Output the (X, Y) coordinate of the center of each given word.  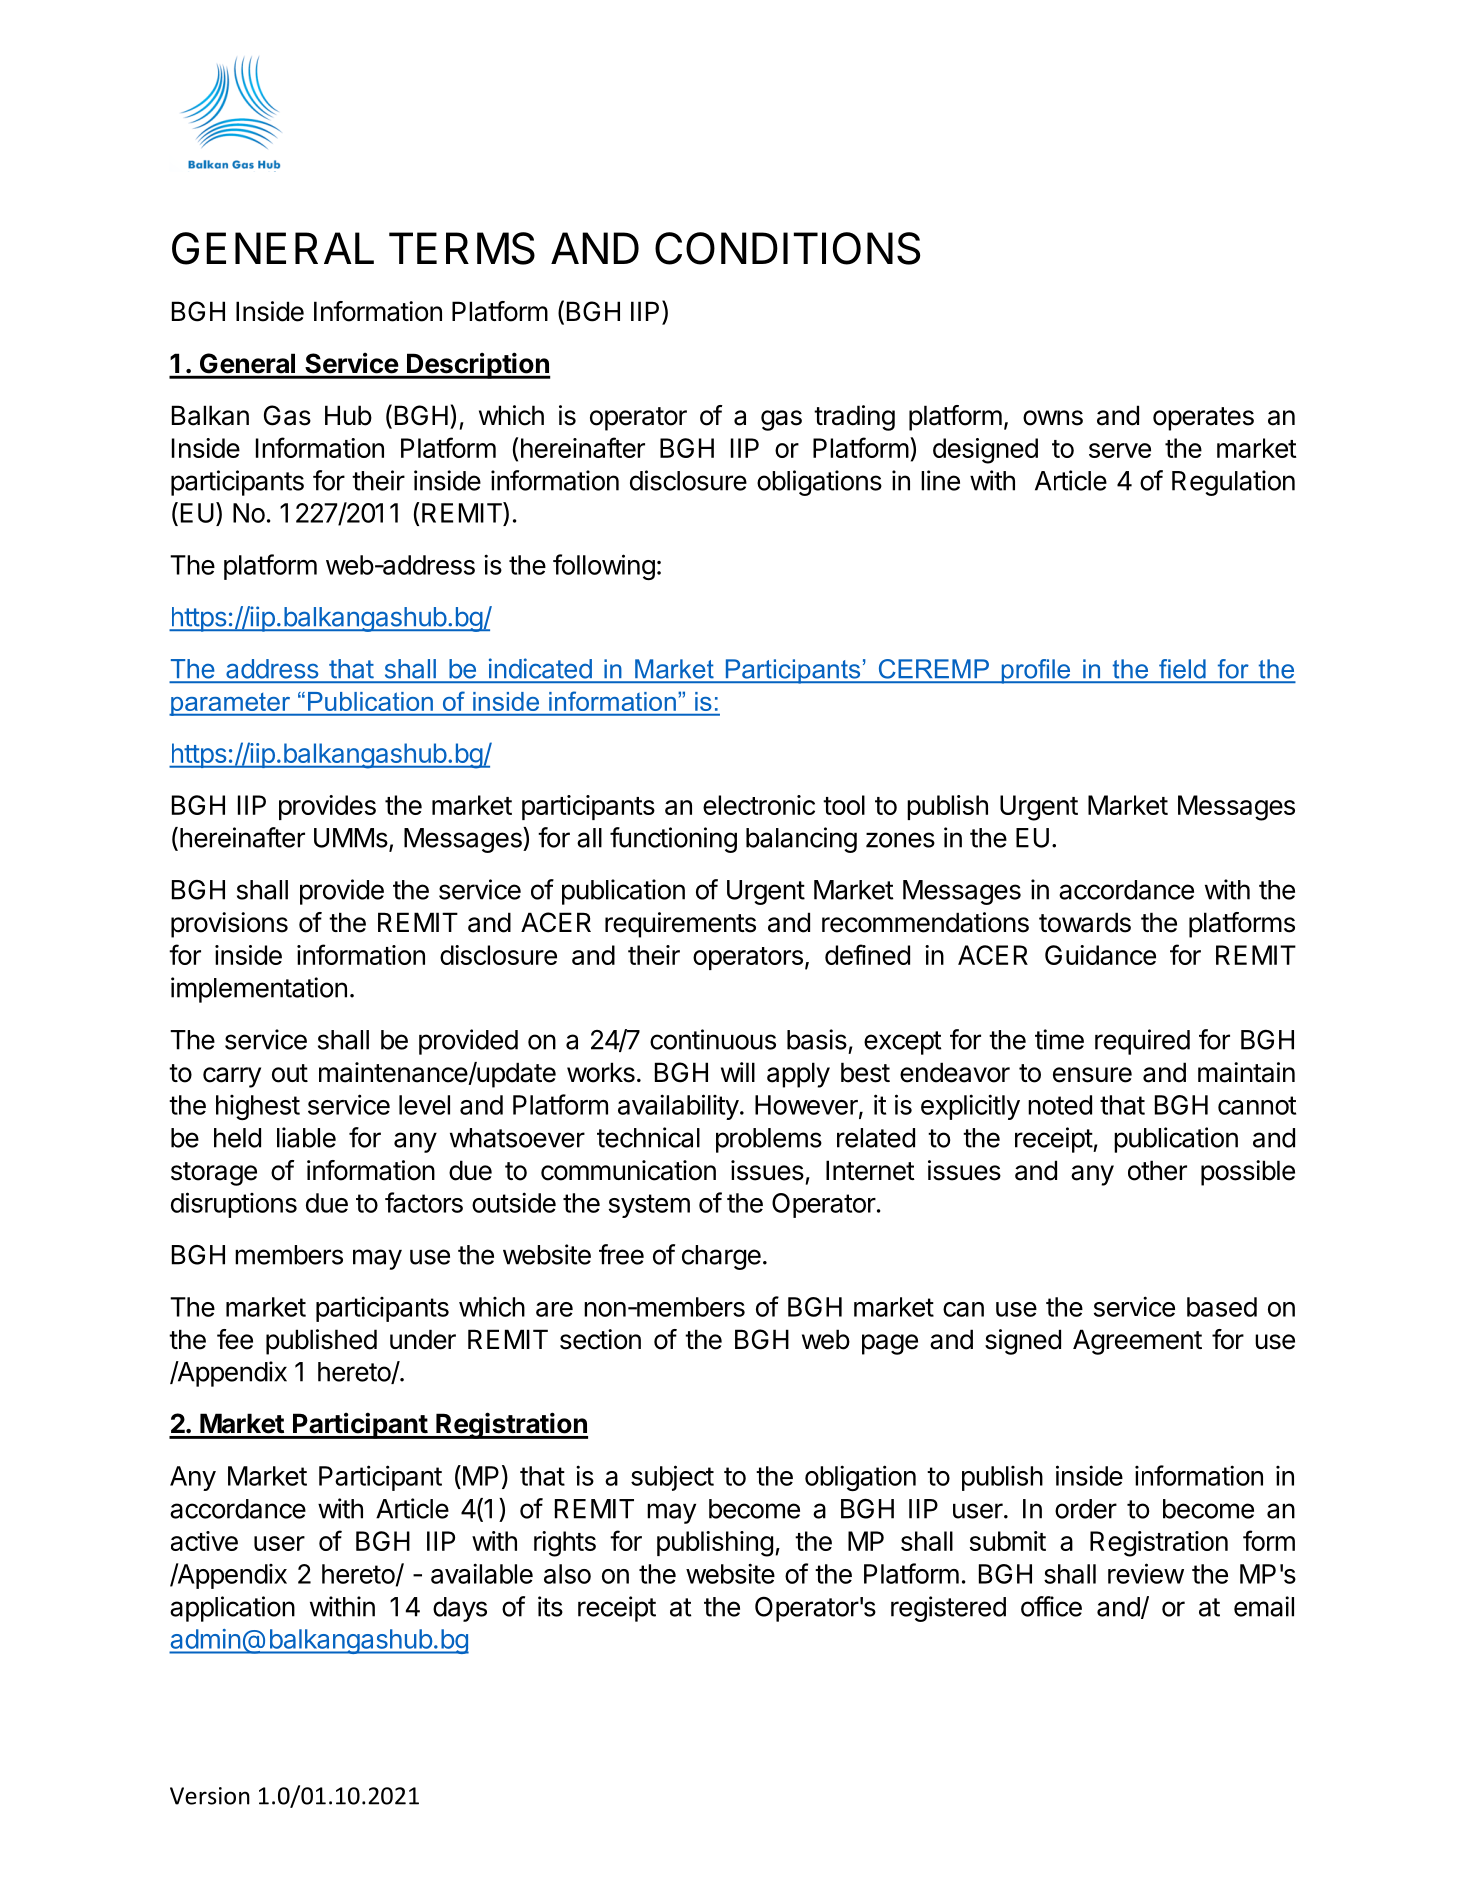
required (1142, 1042)
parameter (231, 704)
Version (210, 1796)
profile (1036, 671)
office (1051, 1606)
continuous (713, 1039)
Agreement (1137, 1342)
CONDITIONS (787, 248)
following (604, 567)
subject (672, 1478)
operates (1203, 419)
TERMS (462, 248)
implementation (259, 990)
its (550, 1606)
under (423, 1339)
